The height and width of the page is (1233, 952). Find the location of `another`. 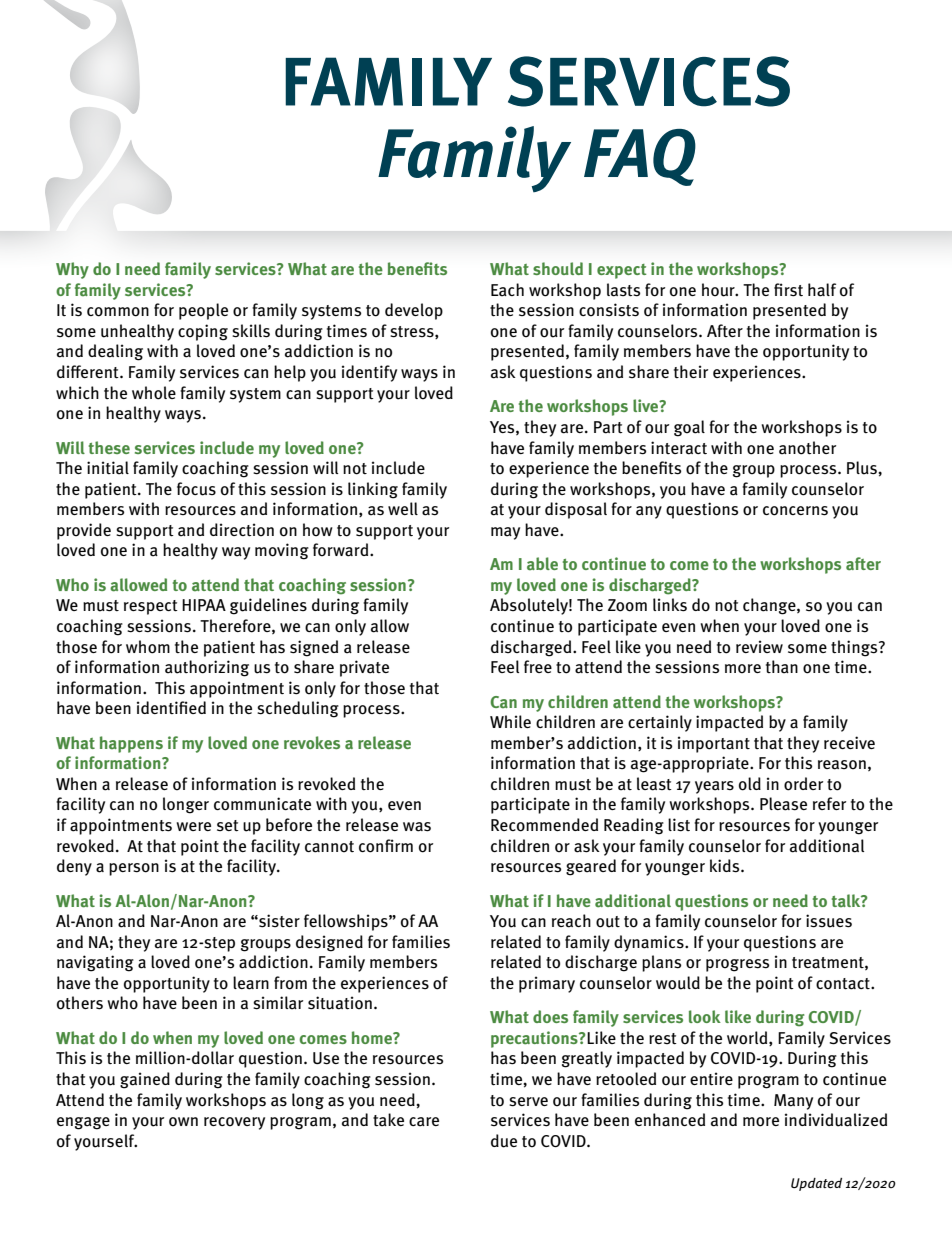

another is located at coordinates (807, 448).
